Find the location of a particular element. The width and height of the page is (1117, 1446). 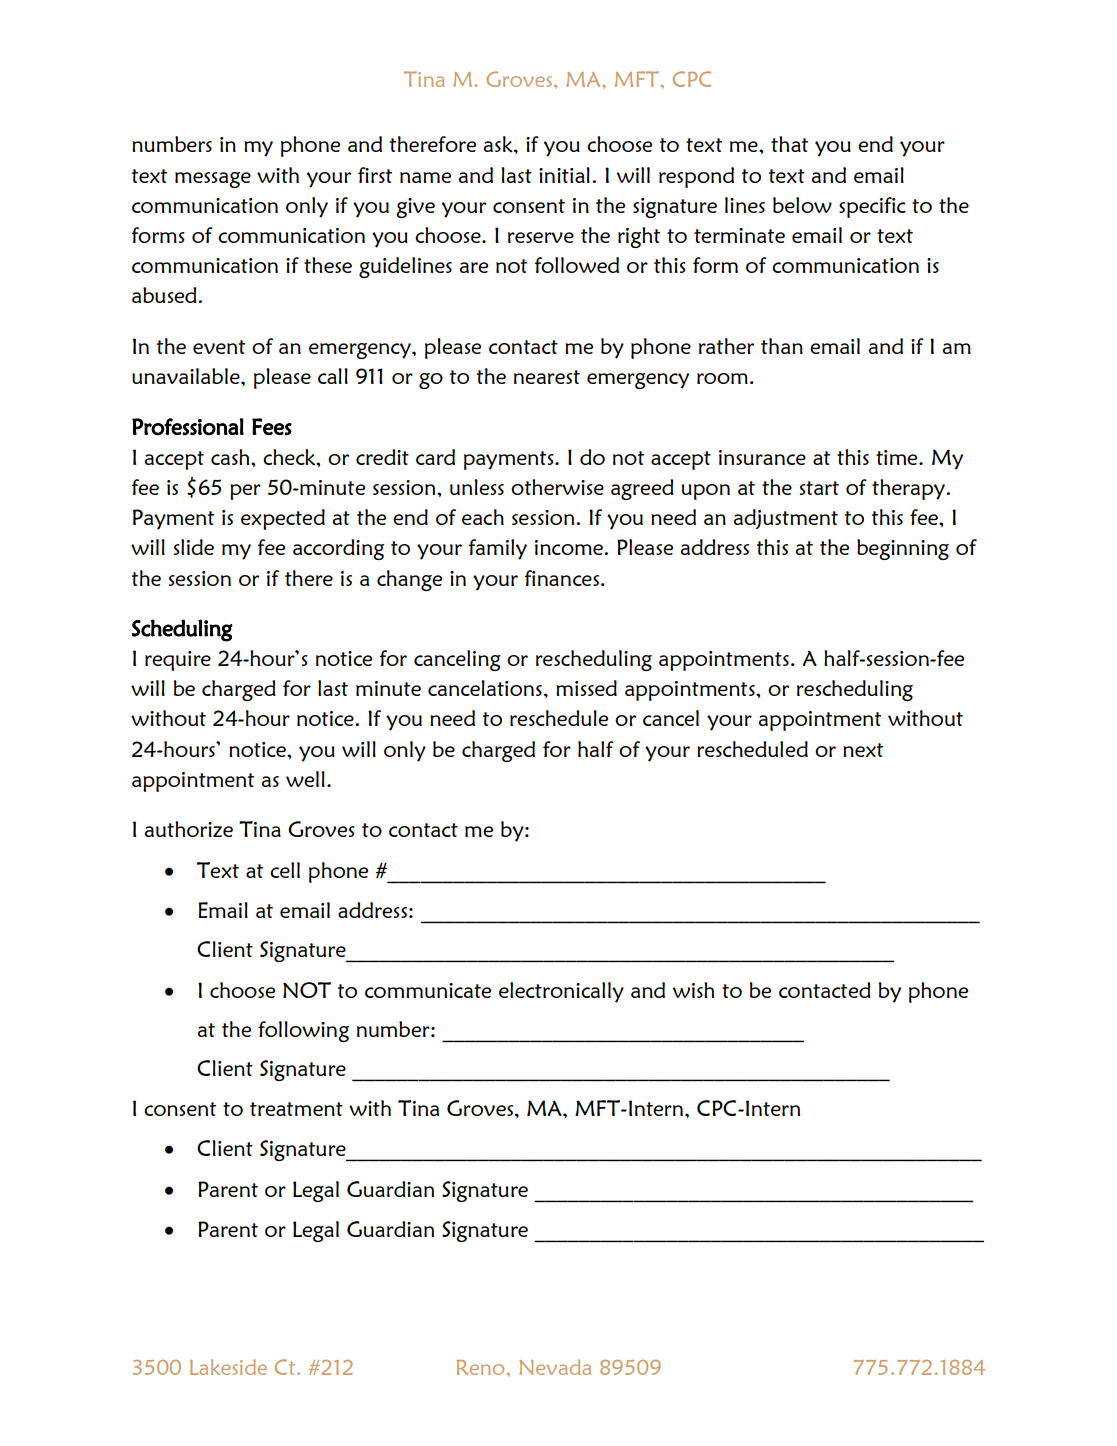

initial is located at coordinates (564, 175).
